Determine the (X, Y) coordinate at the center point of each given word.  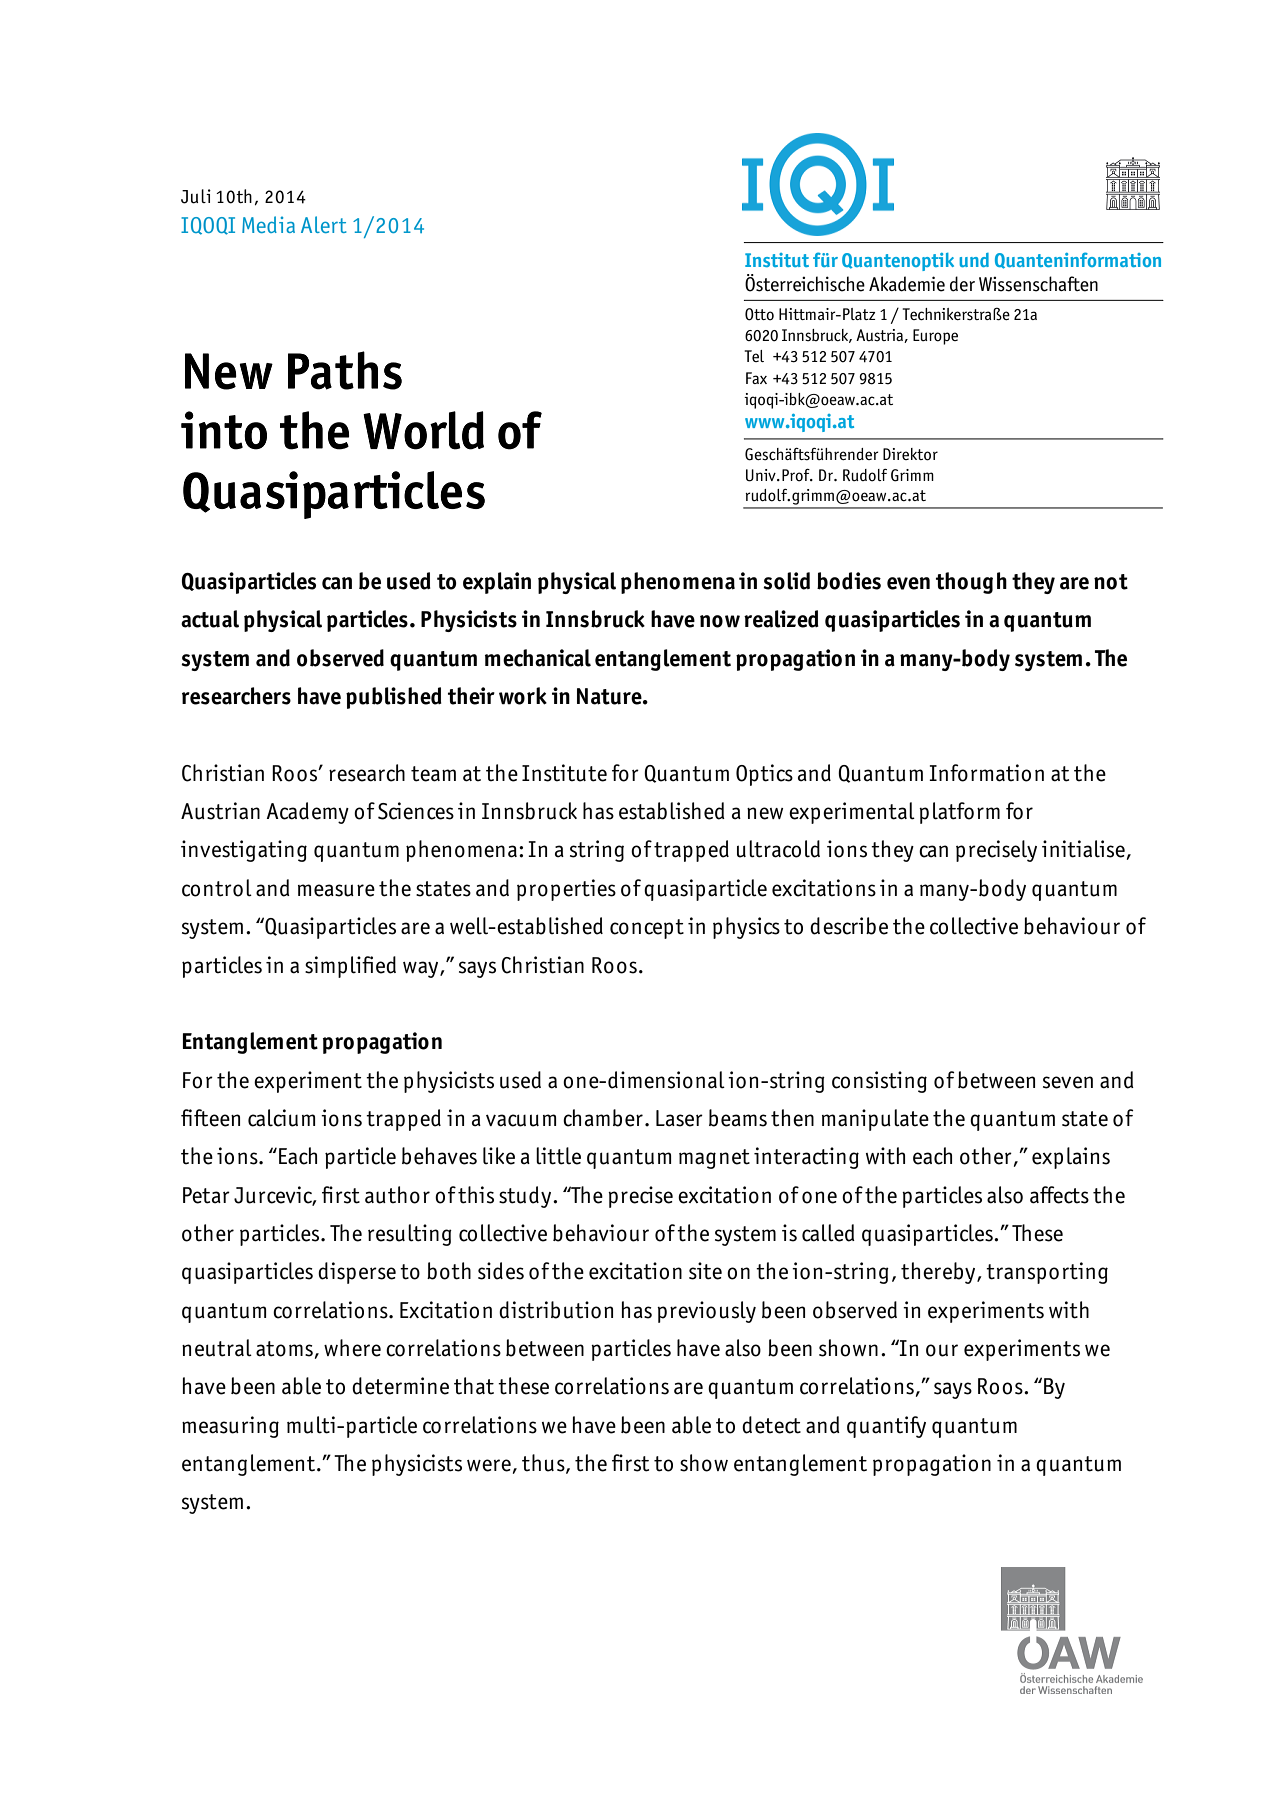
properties (566, 890)
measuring (230, 1427)
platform (959, 813)
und (974, 260)
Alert (324, 224)
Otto (759, 314)
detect (771, 1425)
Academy (307, 813)
